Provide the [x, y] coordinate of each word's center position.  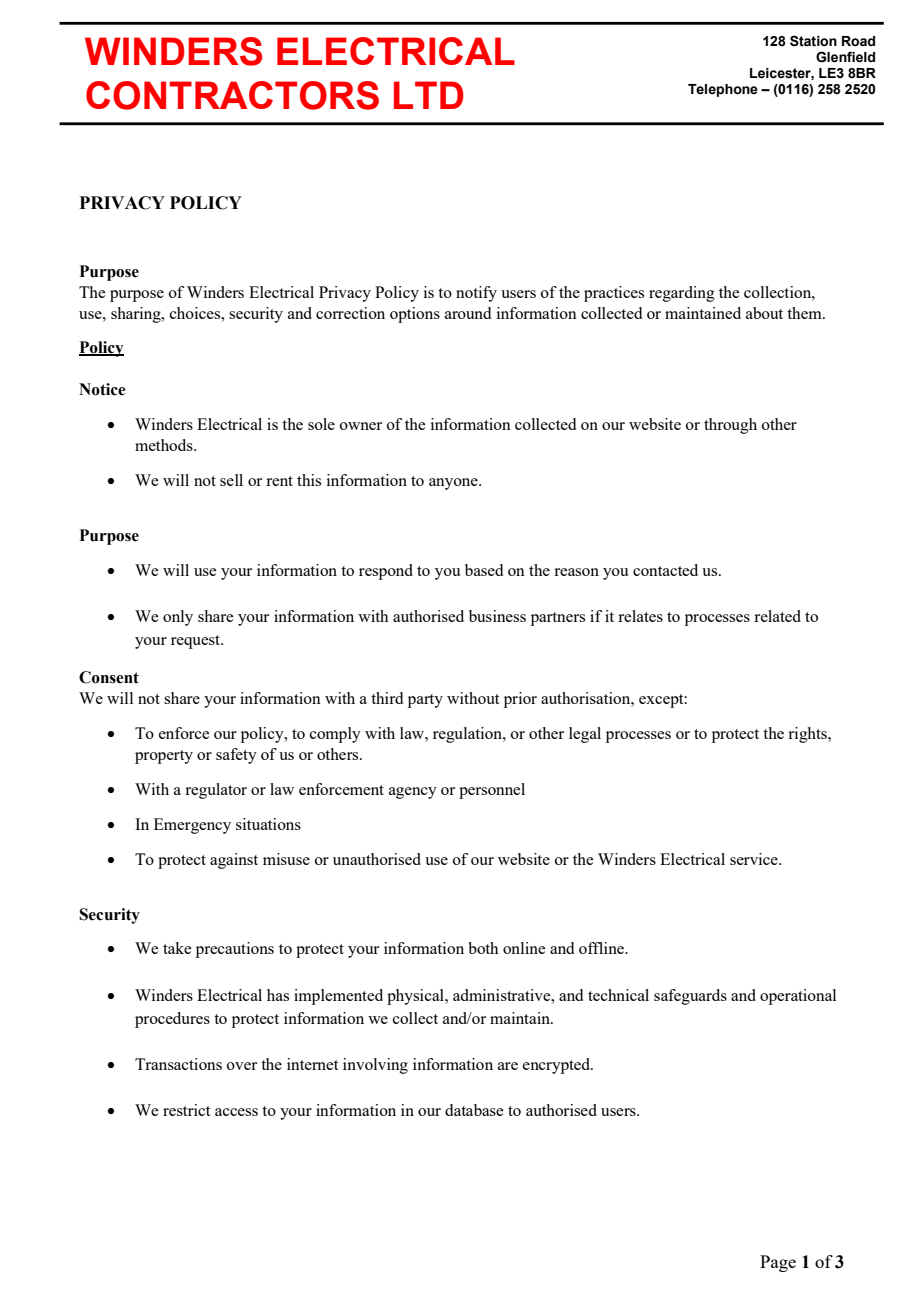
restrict [186, 1110]
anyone [454, 484]
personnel [492, 791]
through [730, 426]
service [755, 859]
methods [165, 445]
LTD [429, 95]
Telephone [723, 90]
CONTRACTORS [232, 95]
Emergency [192, 826]
